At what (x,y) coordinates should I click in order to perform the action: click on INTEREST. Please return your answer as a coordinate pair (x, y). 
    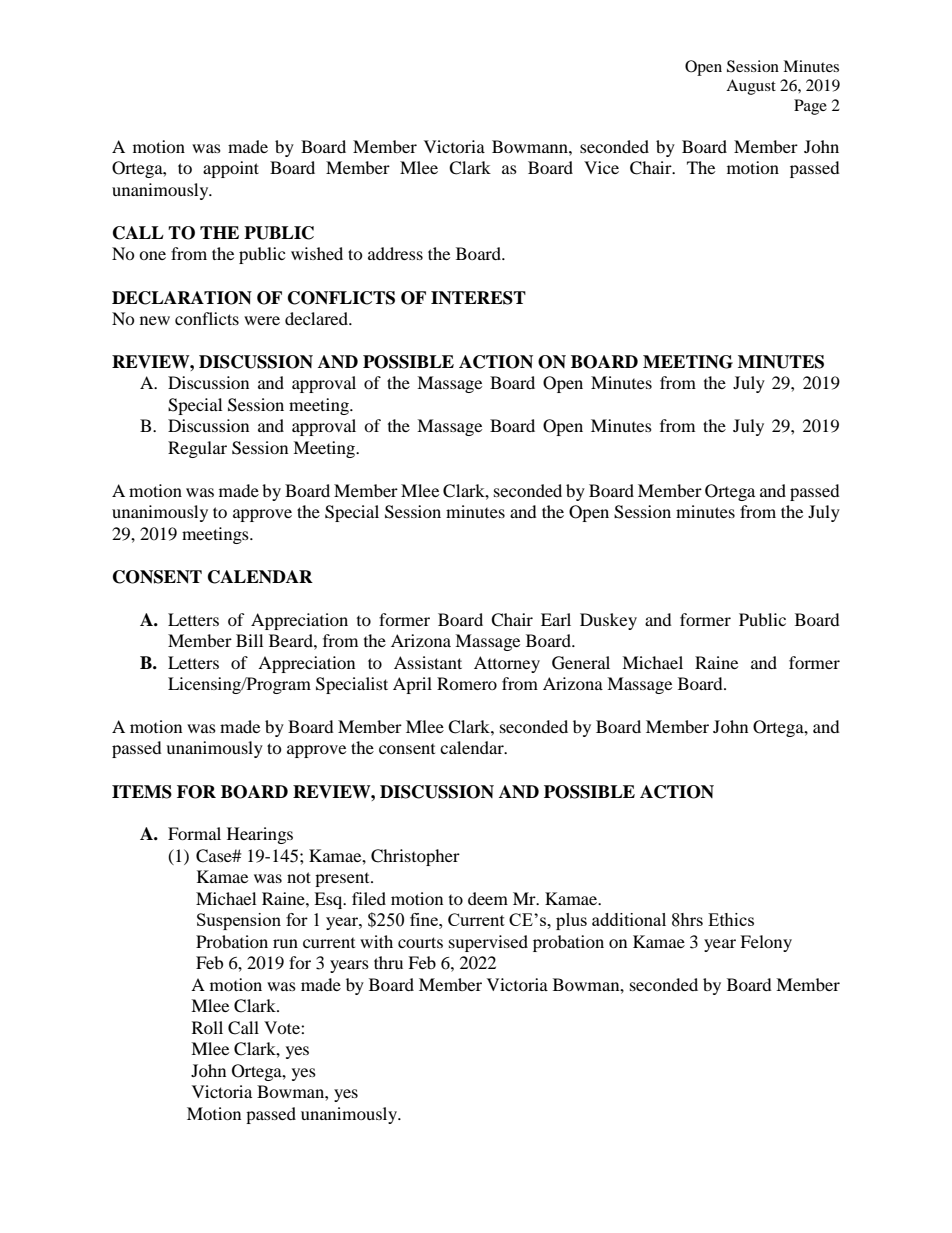
    Looking at the image, I should click on (478, 298).
